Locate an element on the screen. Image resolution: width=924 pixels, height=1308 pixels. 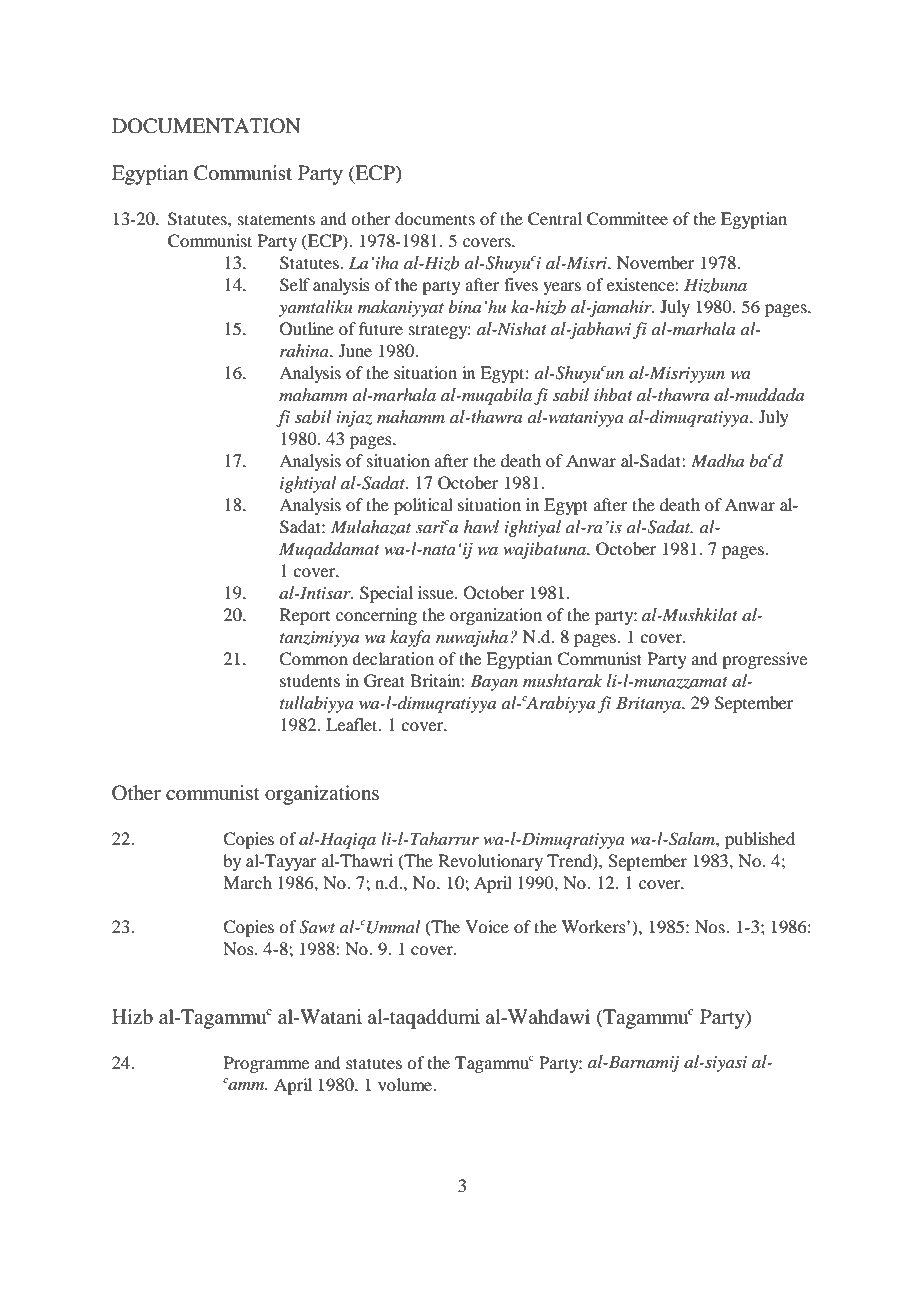
November is located at coordinates (656, 262).
